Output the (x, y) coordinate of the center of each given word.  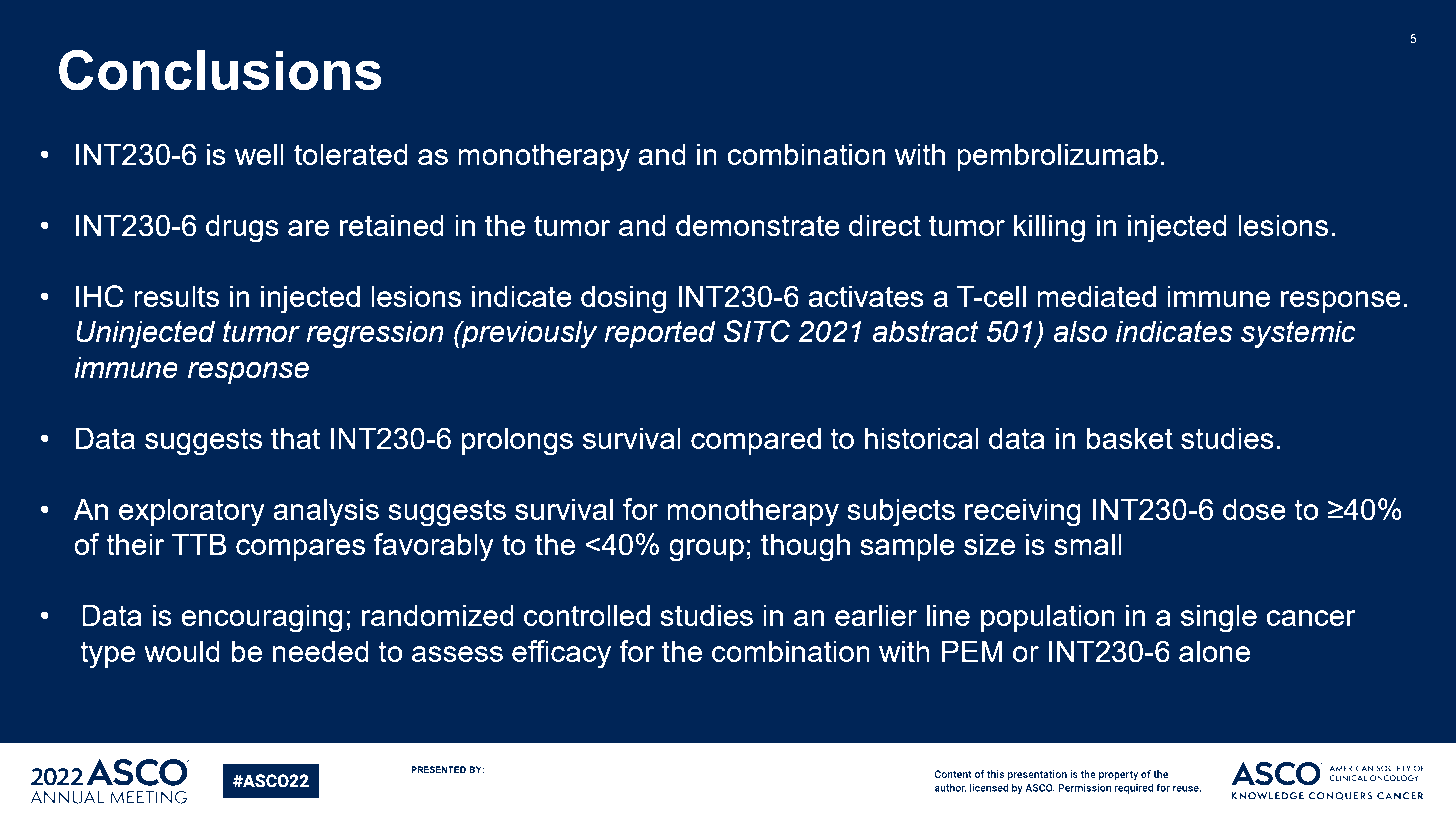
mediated (1096, 296)
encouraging (262, 618)
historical (922, 438)
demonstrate (758, 225)
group (706, 550)
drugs (242, 228)
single (1219, 618)
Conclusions (220, 70)
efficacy (561, 654)
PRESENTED (438, 769)
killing (1049, 228)
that (295, 438)
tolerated (351, 154)
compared (756, 441)
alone (1214, 651)
